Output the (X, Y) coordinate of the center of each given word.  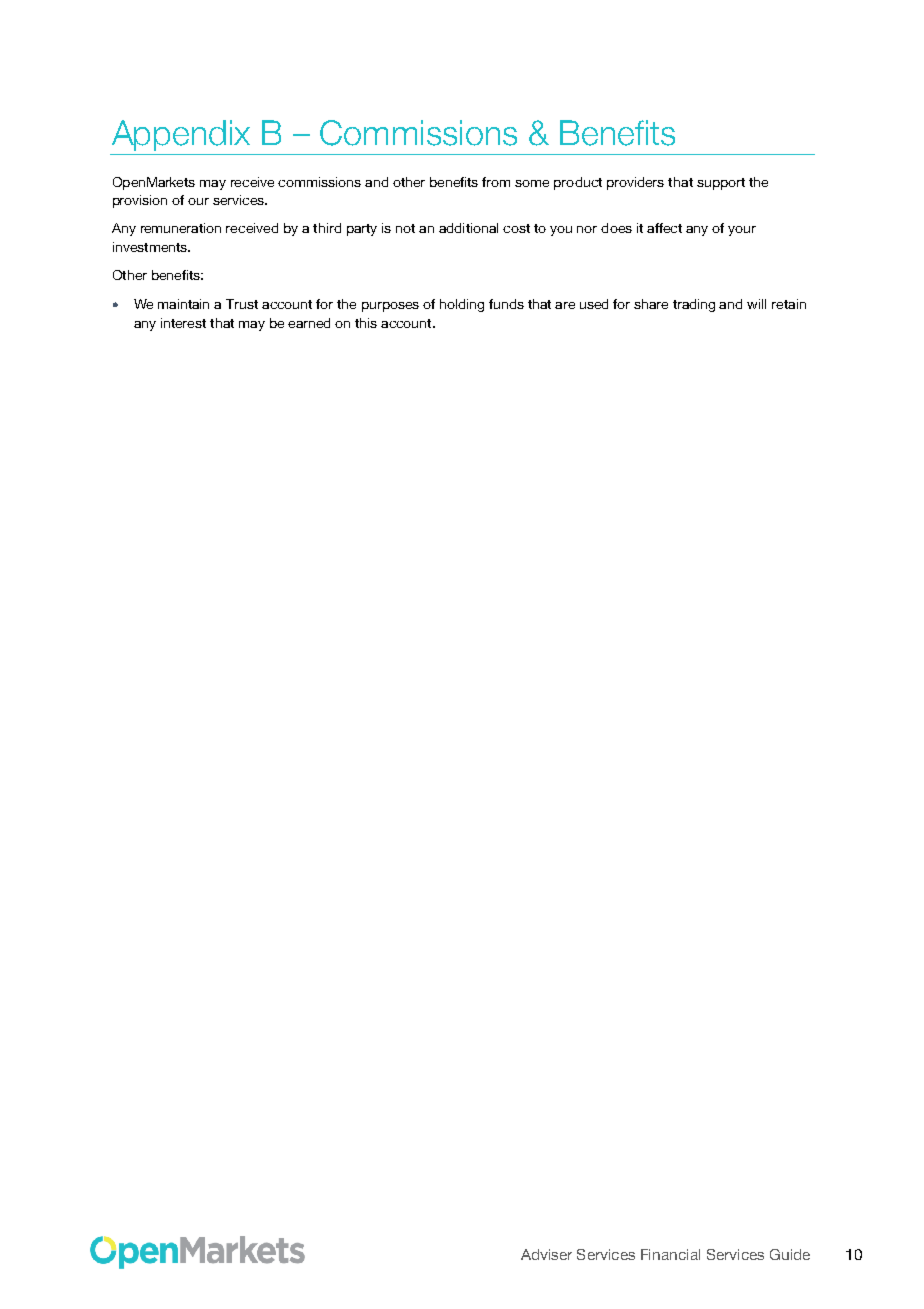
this (366, 323)
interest (183, 323)
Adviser (546, 1254)
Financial (670, 1254)
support (721, 184)
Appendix (181, 135)
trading (694, 305)
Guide (790, 1254)
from (496, 182)
